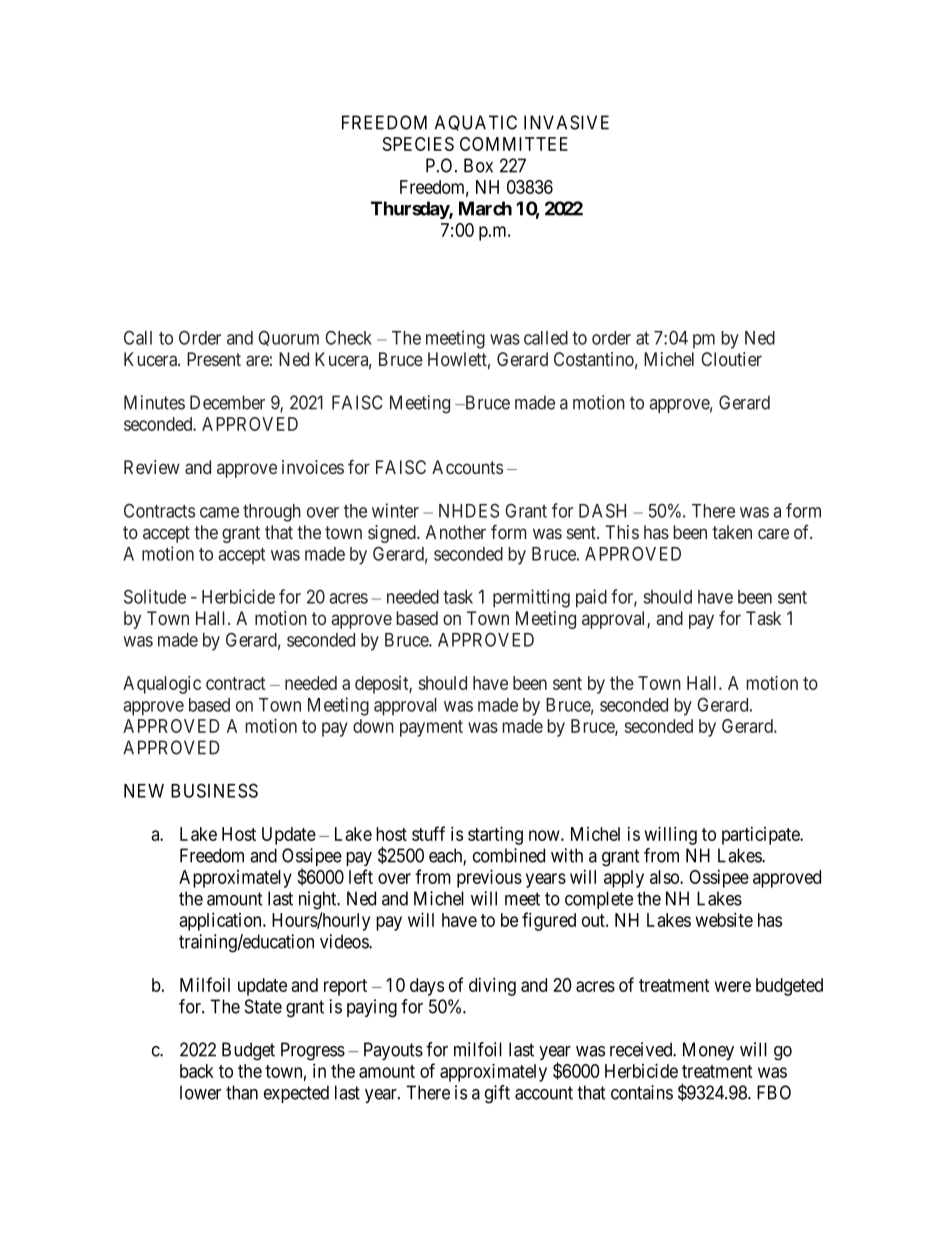 This screenshot has width=952, height=1233. I want to click on Box, so click(478, 165).
